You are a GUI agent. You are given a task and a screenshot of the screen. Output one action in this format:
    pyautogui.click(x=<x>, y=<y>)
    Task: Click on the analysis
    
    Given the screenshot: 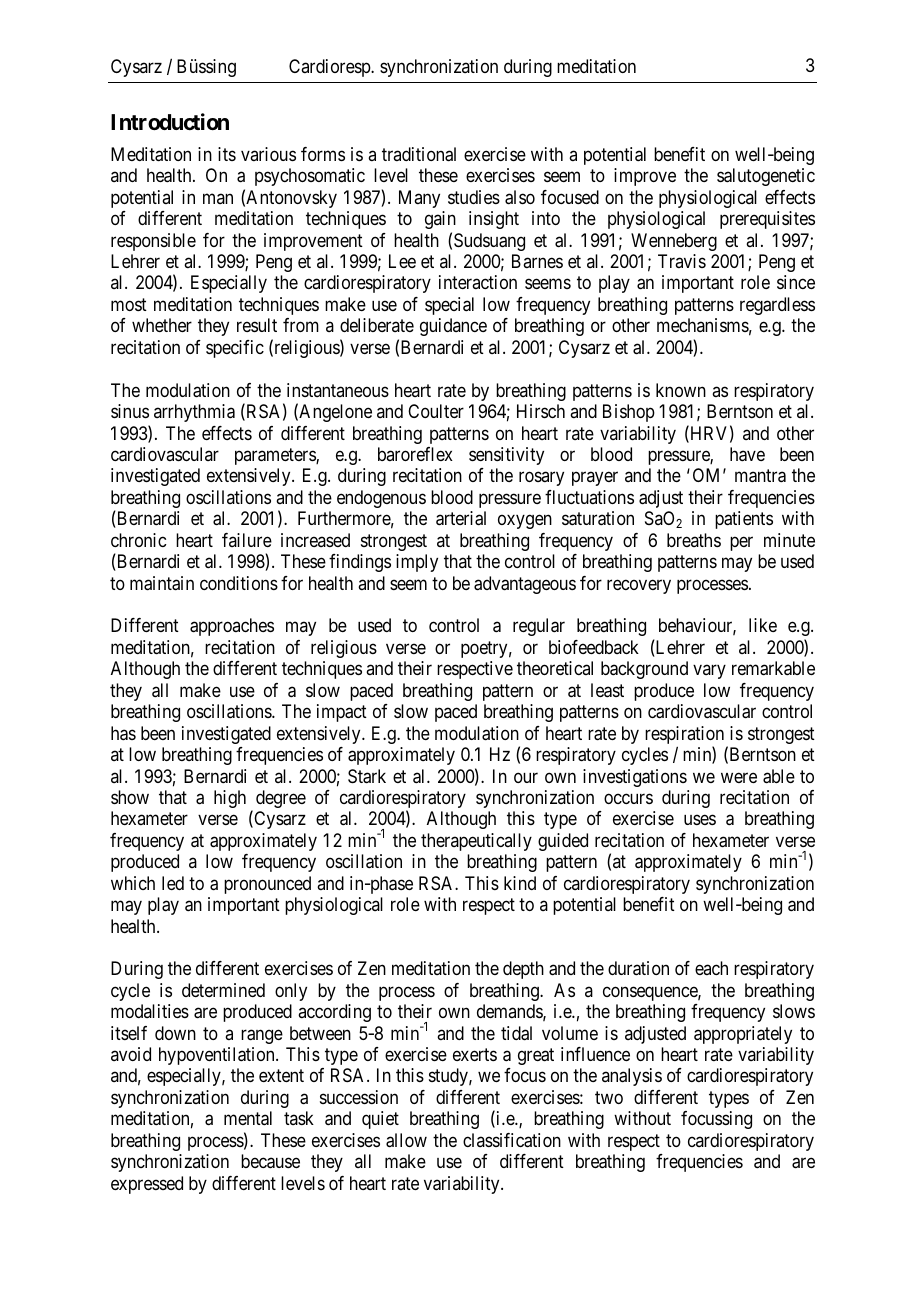 What is the action you would take?
    pyautogui.click(x=632, y=1077)
